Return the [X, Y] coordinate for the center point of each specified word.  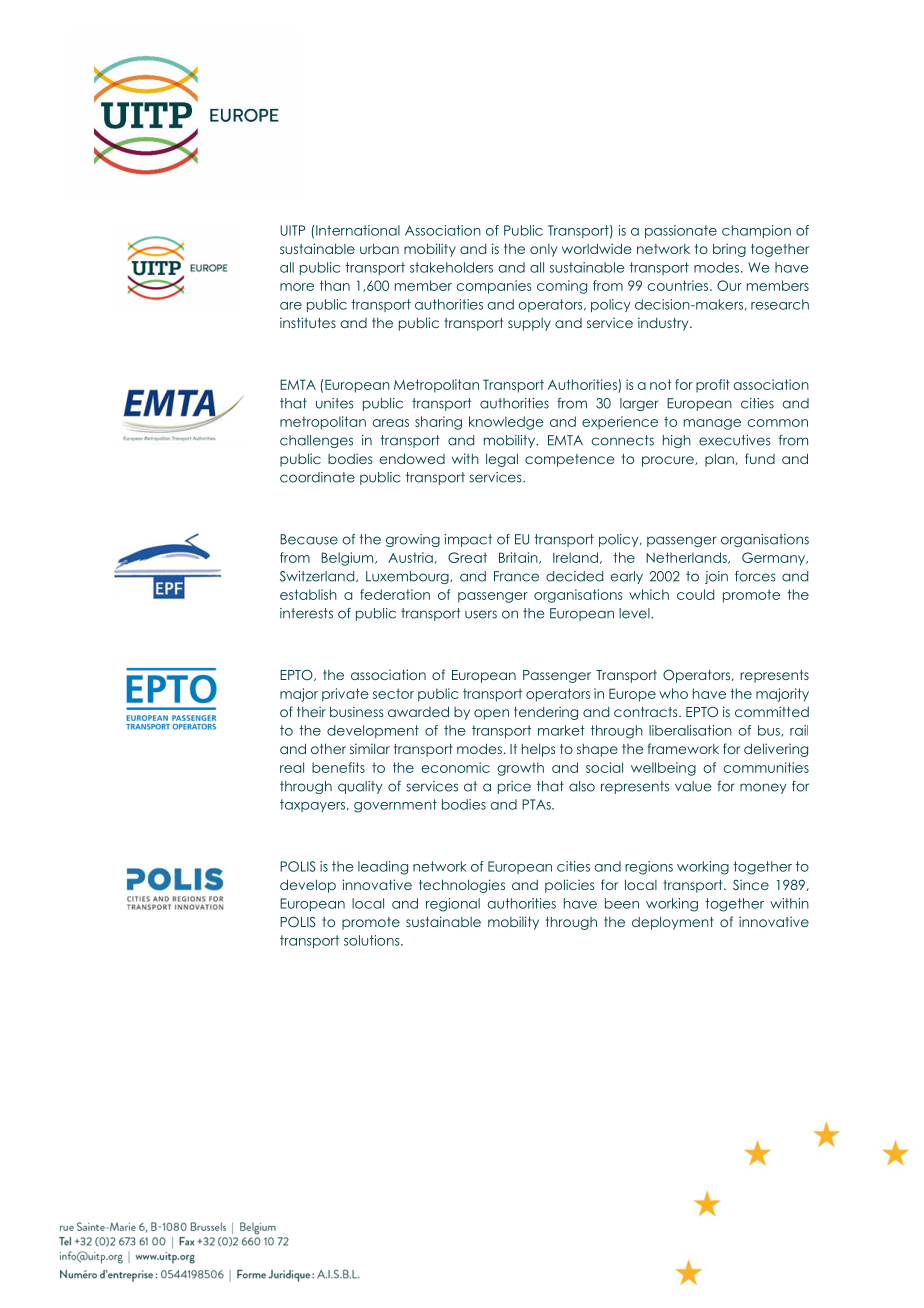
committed [772, 711]
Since [751, 884]
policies [569, 886]
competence [569, 460]
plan [719, 460]
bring [729, 250]
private [345, 695]
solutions [373, 940]
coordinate [317, 477]
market [561, 730]
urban [379, 248]
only [543, 250]
